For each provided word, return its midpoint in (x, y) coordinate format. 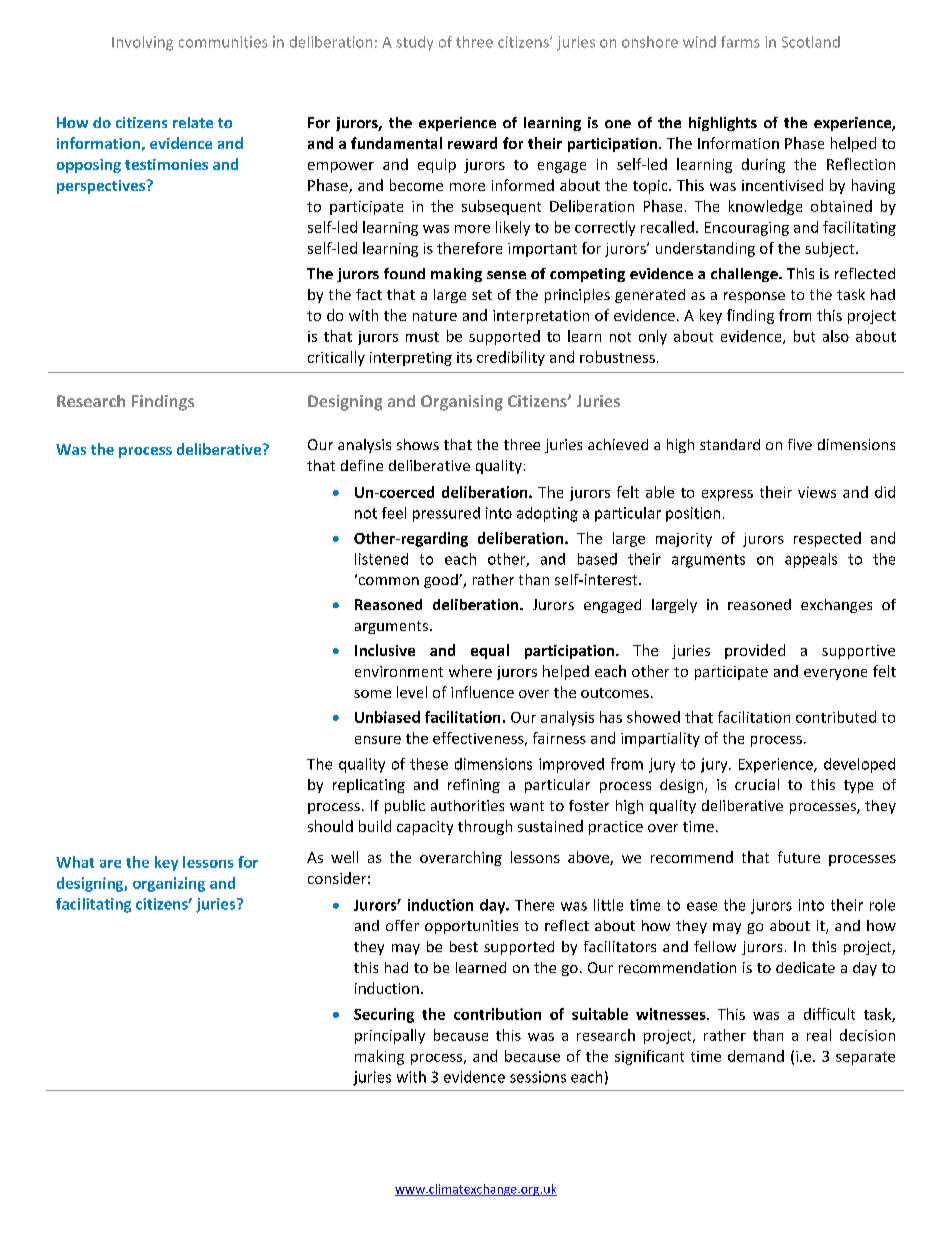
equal (490, 651)
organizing (169, 884)
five (800, 444)
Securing (384, 1015)
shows (418, 444)
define (362, 465)
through (485, 827)
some (372, 694)
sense (506, 275)
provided (755, 651)
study (414, 43)
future (799, 857)
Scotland (811, 42)
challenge (745, 275)
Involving (142, 43)
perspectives (102, 187)
